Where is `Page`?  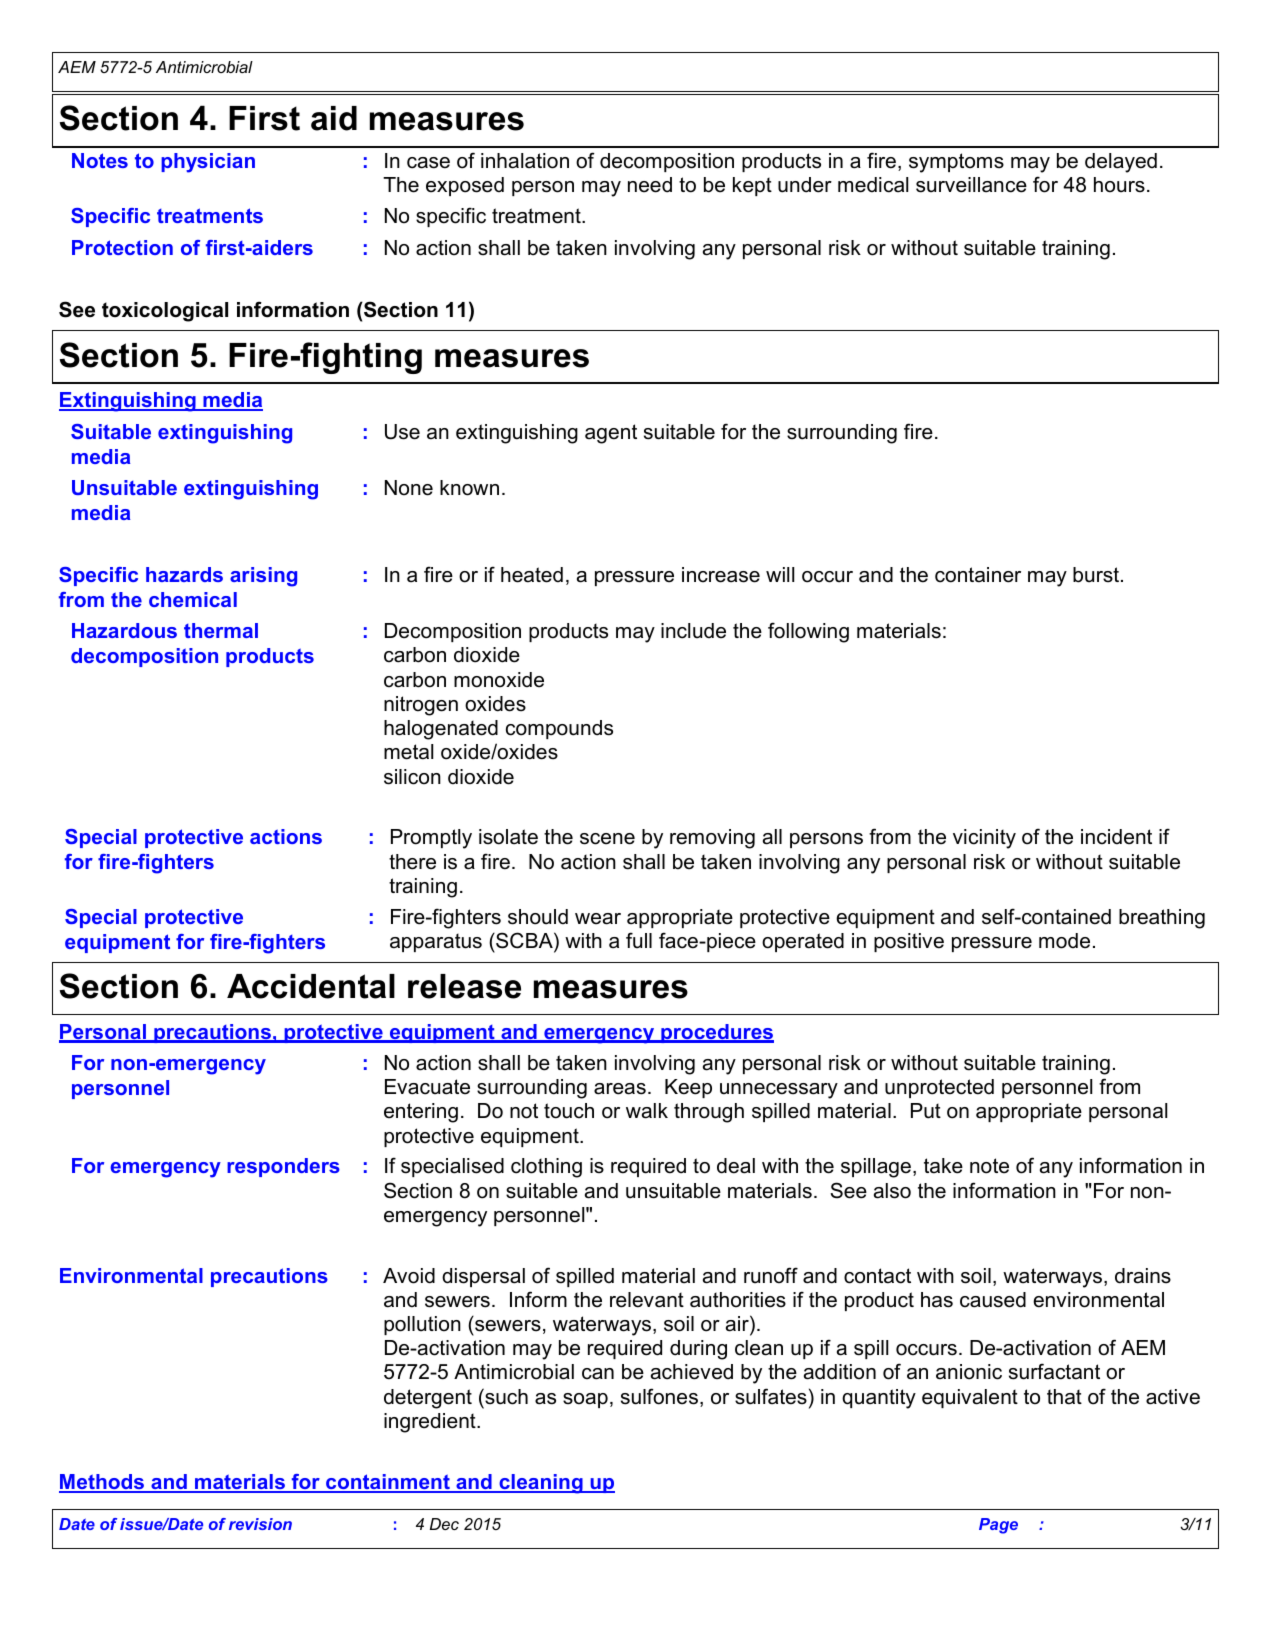
Page is located at coordinates (998, 1526).
